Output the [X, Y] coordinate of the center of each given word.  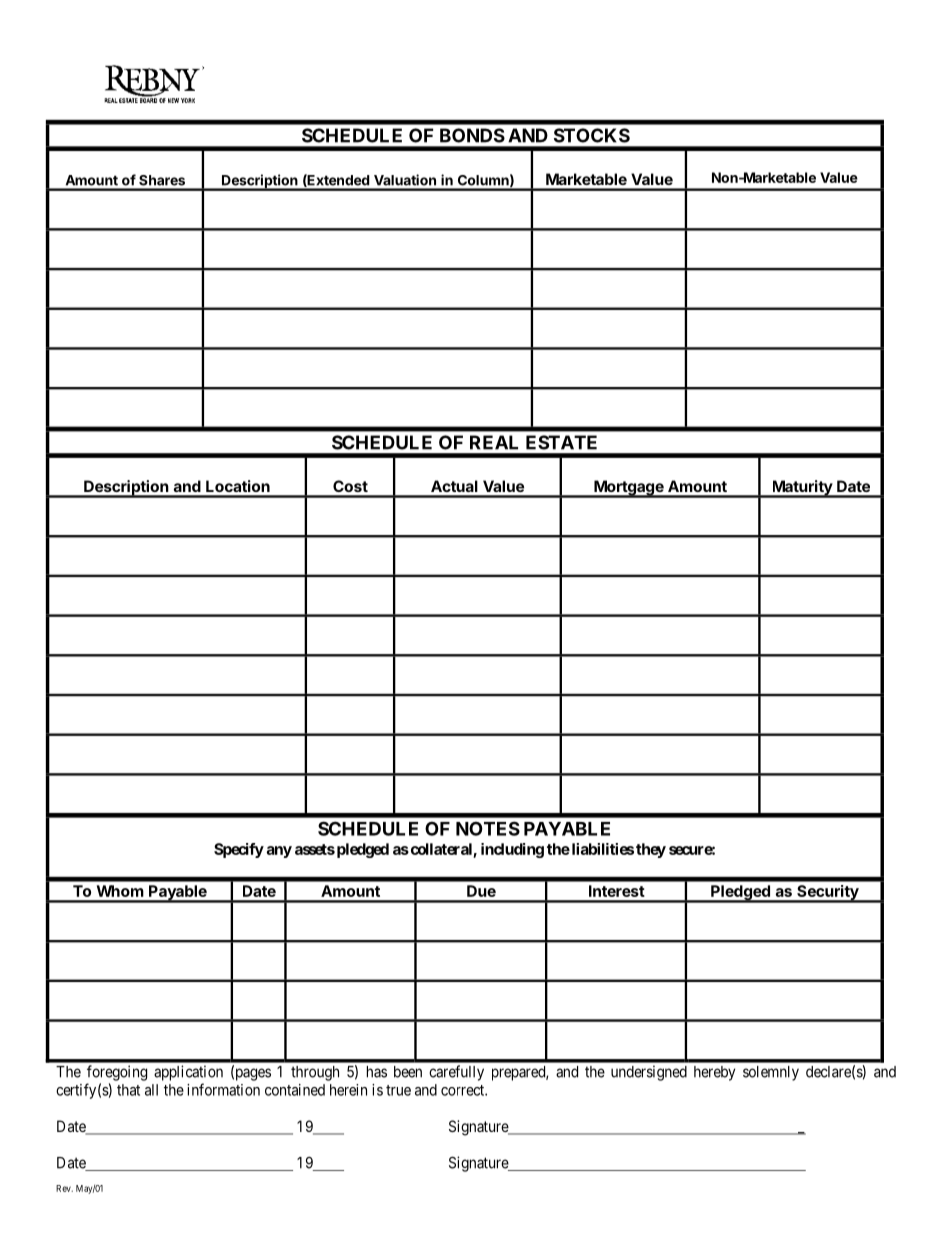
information [223, 1089]
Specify [239, 850]
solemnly [771, 1073]
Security [828, 894]
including [512, 850]
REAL [494, 442]
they [651, 850]
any [279, 852]
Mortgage [629, 489]
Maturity [802, 489]
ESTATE [561, 442]
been [408, 1072]
